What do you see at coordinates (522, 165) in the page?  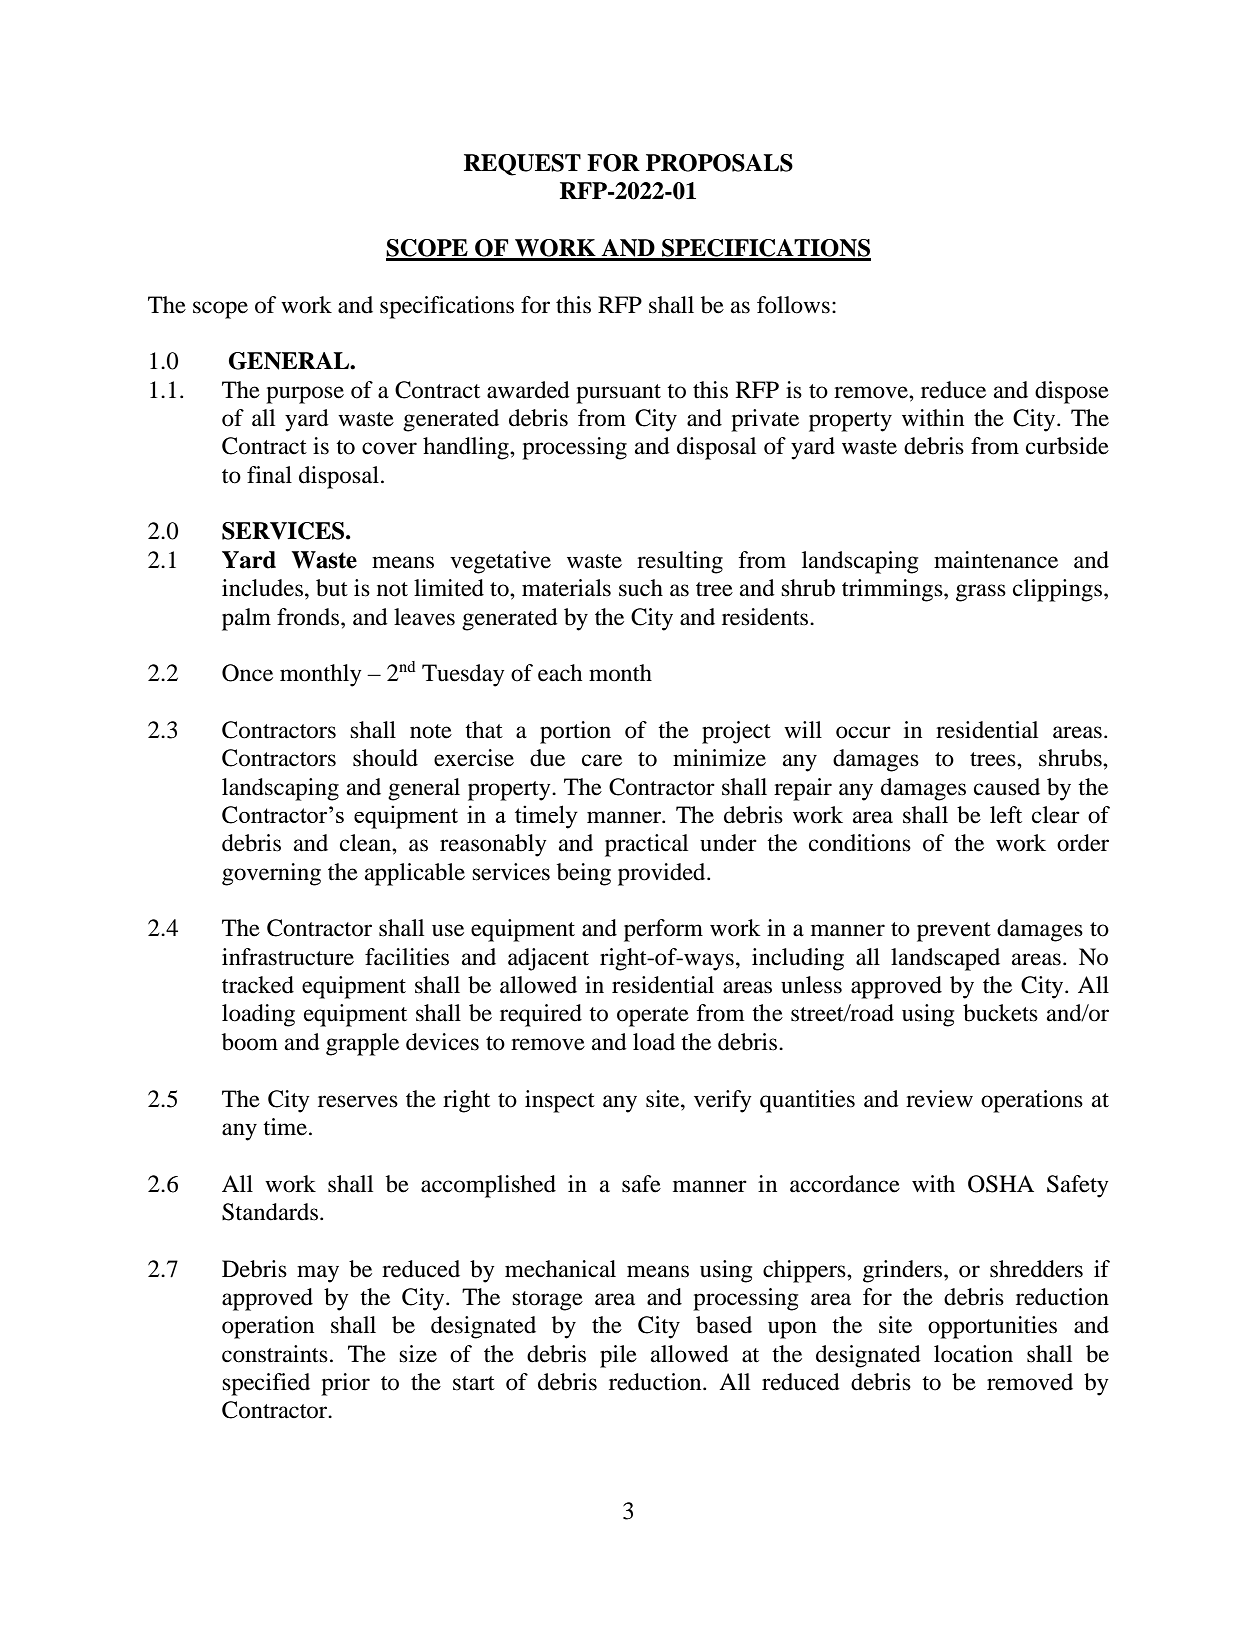 I see `REQUEST` at bounding box center [522, 165].
